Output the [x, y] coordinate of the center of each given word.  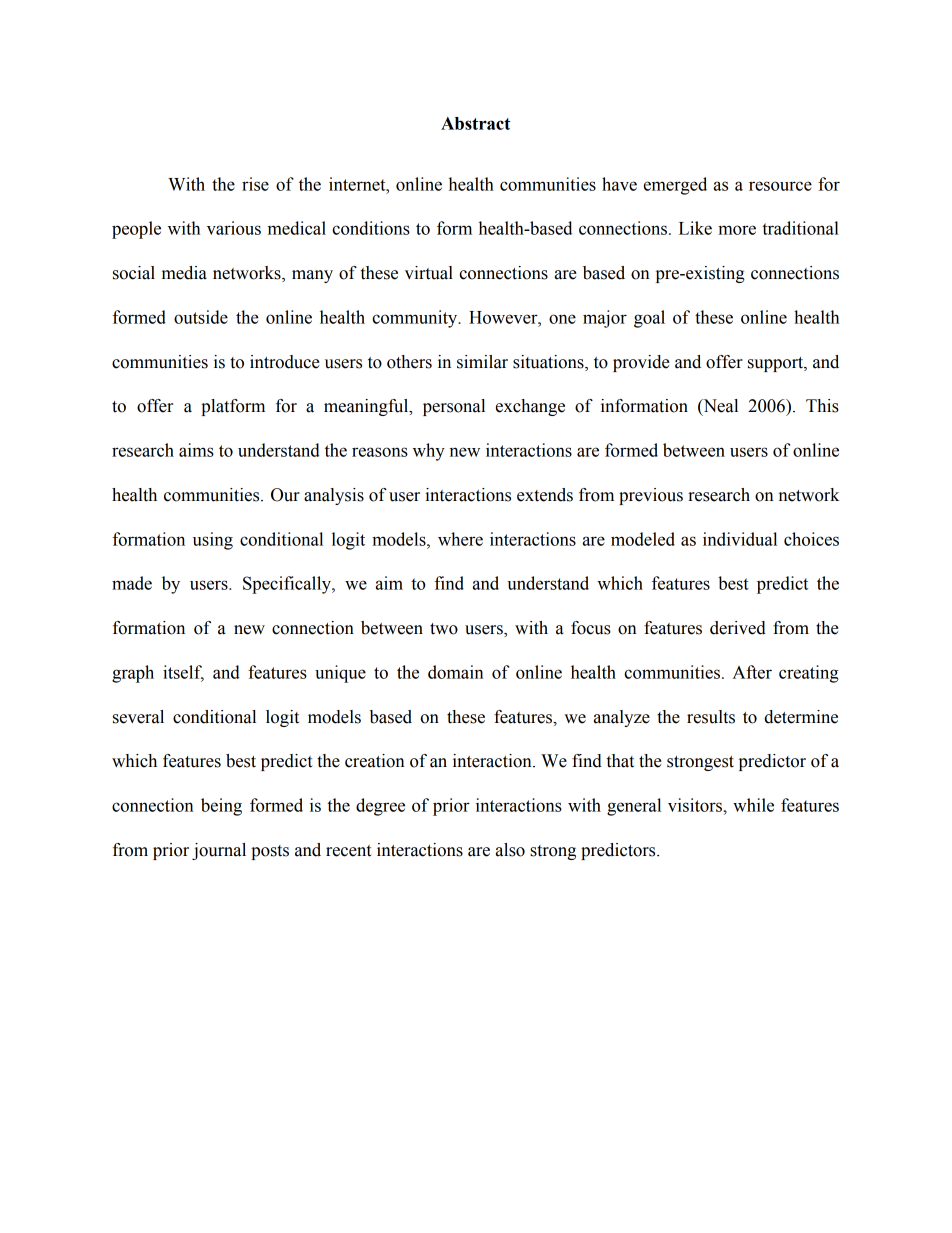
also [510, 850]
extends [545, 495]
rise [255, 184]
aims [196, 450]
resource [780, 186]
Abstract [476, 123]
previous [651, 496]
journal [219, 851]
